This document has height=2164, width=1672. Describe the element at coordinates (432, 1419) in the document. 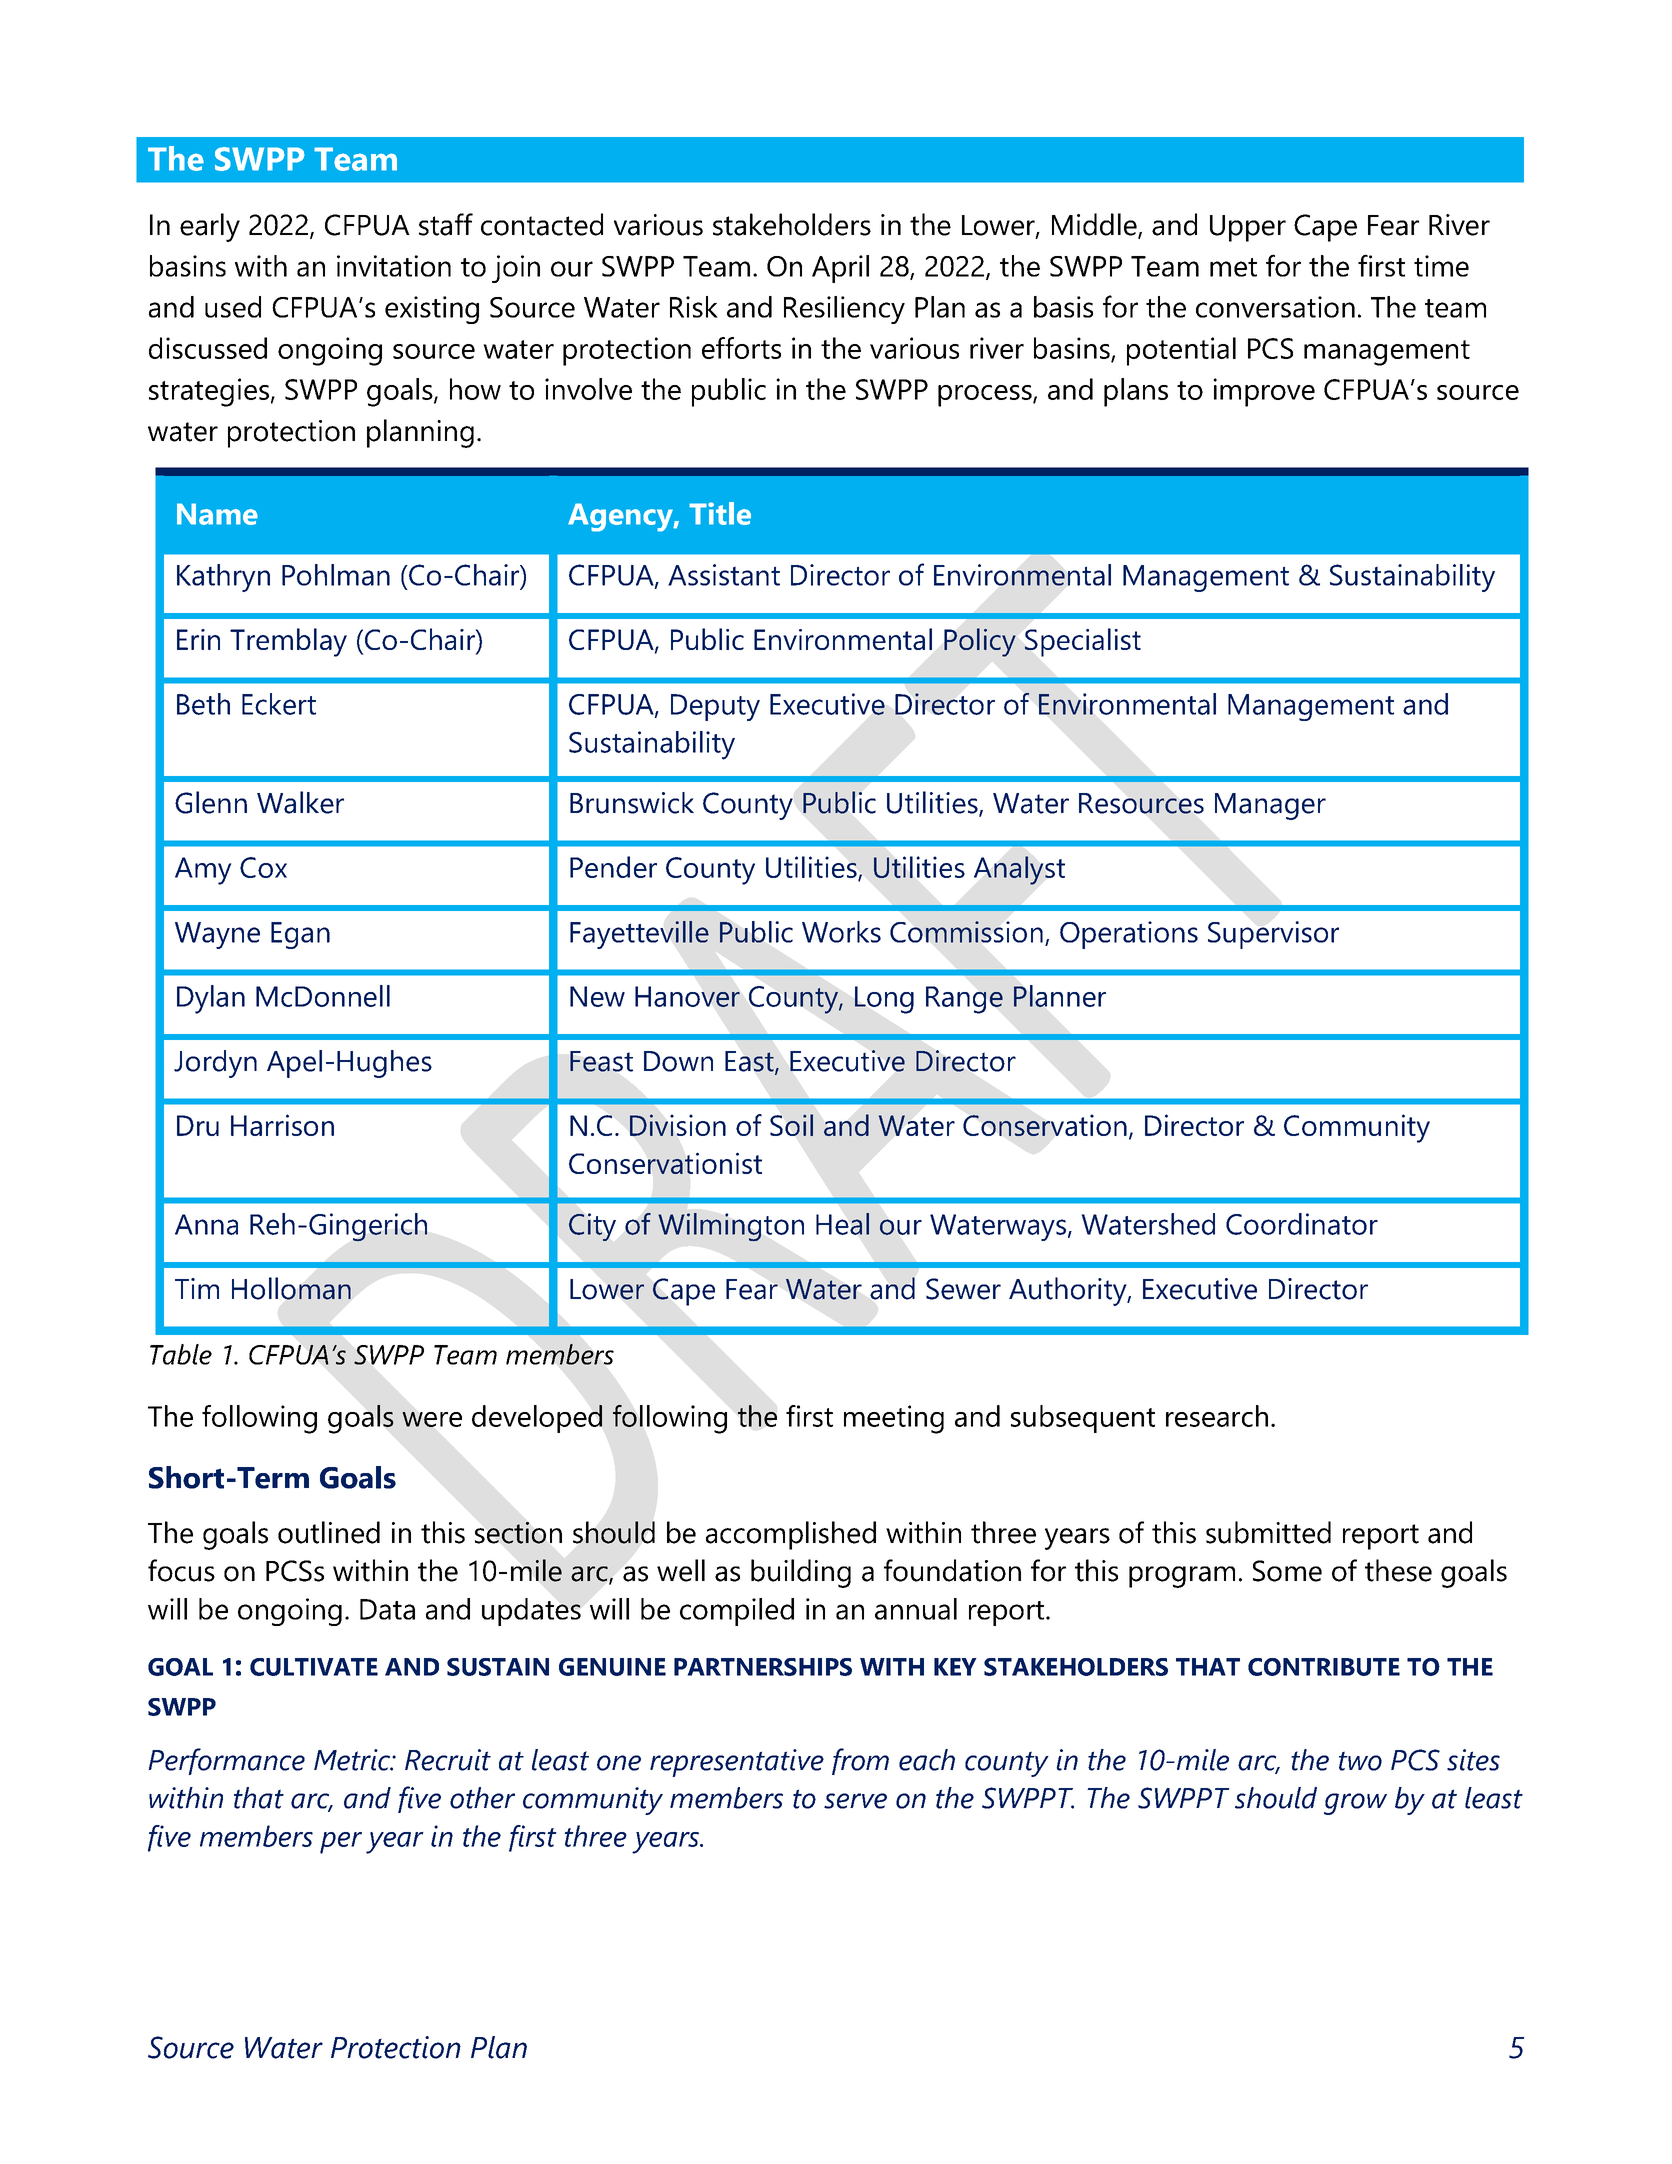

I see `were` at that location.
